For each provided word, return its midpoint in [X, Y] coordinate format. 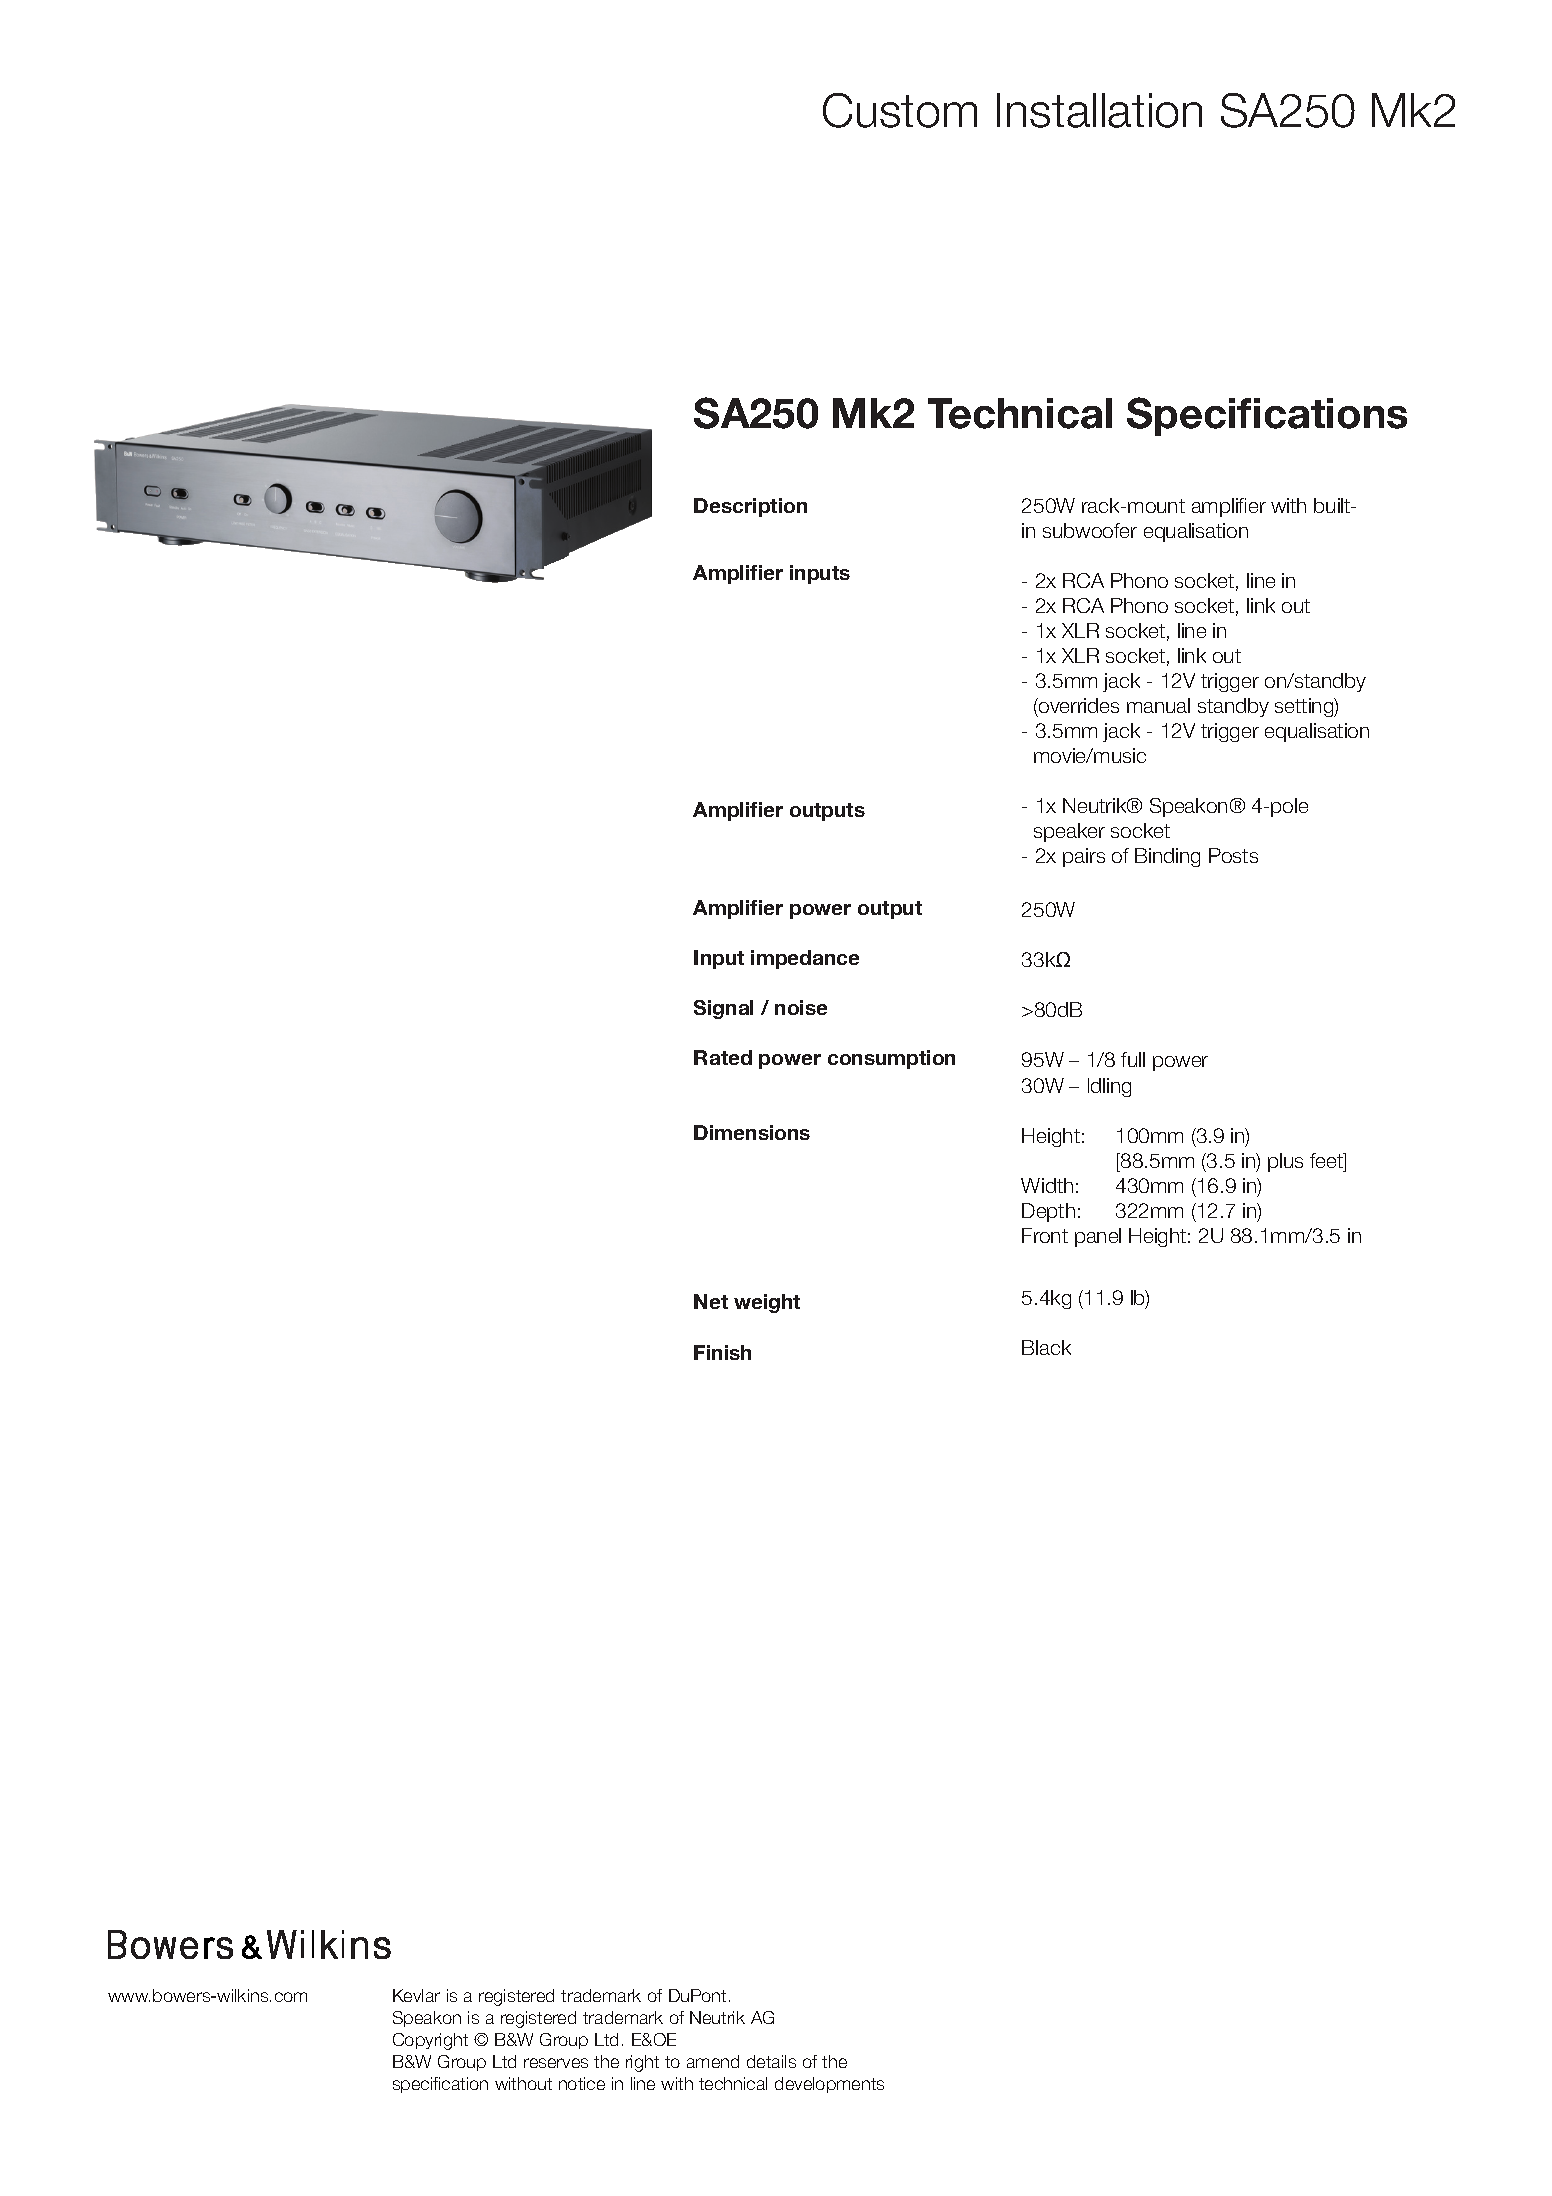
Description [750, 507]
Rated [723, 1057]
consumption [891, 1059]
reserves [556, 2063]
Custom [900, 110]
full [1133, 1059]
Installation [1099, 110]
